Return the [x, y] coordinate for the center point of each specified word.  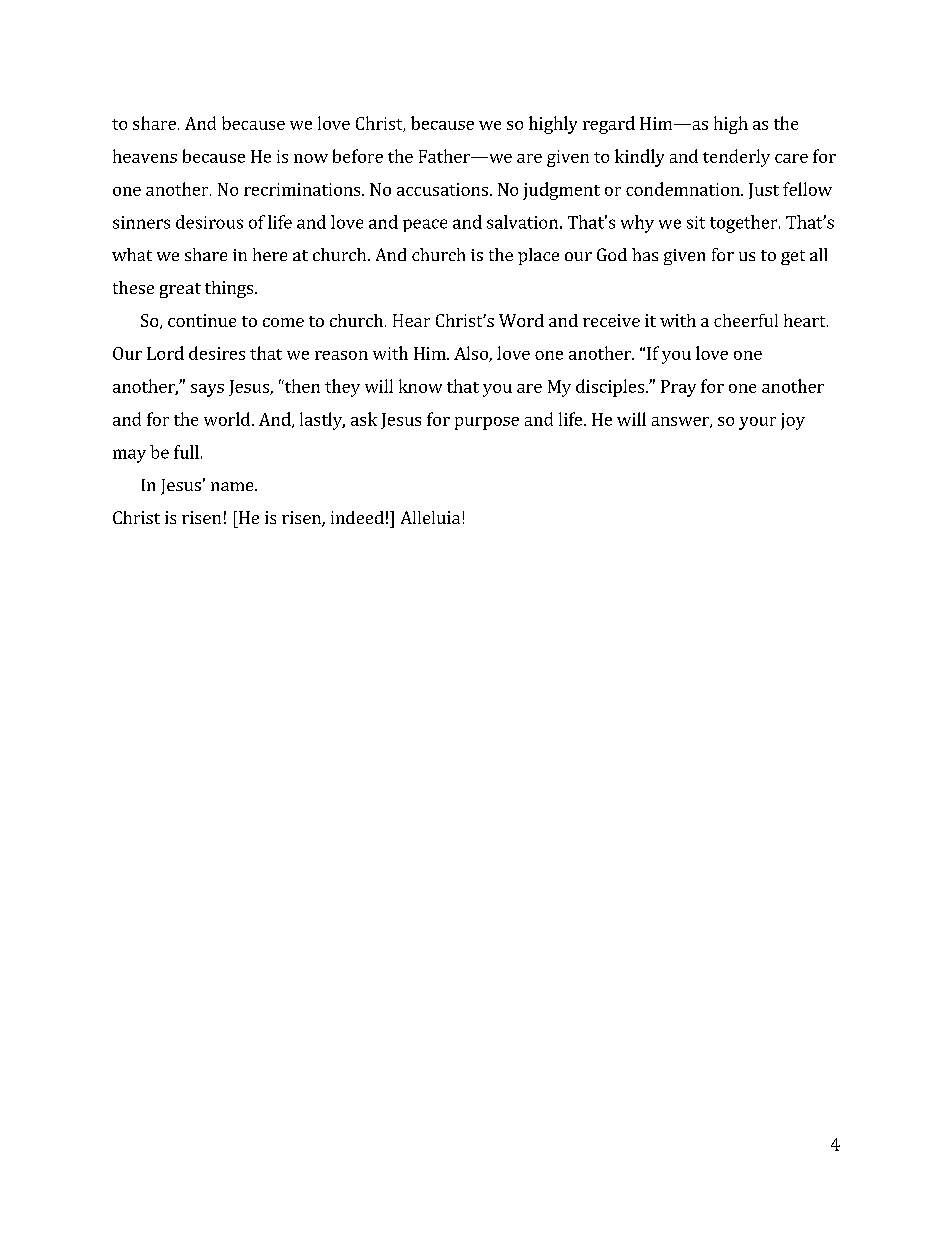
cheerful [746, 320]
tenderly [736, 158]
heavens [145, 156]
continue [202, 320]
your [757, 423]
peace [425, 225]
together [745, 224]
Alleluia [430, 517]
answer [681, 422]
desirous [209, 222]
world [227, 419]
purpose [487, 423]
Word [521, 320]
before [358, 156]
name [233, 486]
